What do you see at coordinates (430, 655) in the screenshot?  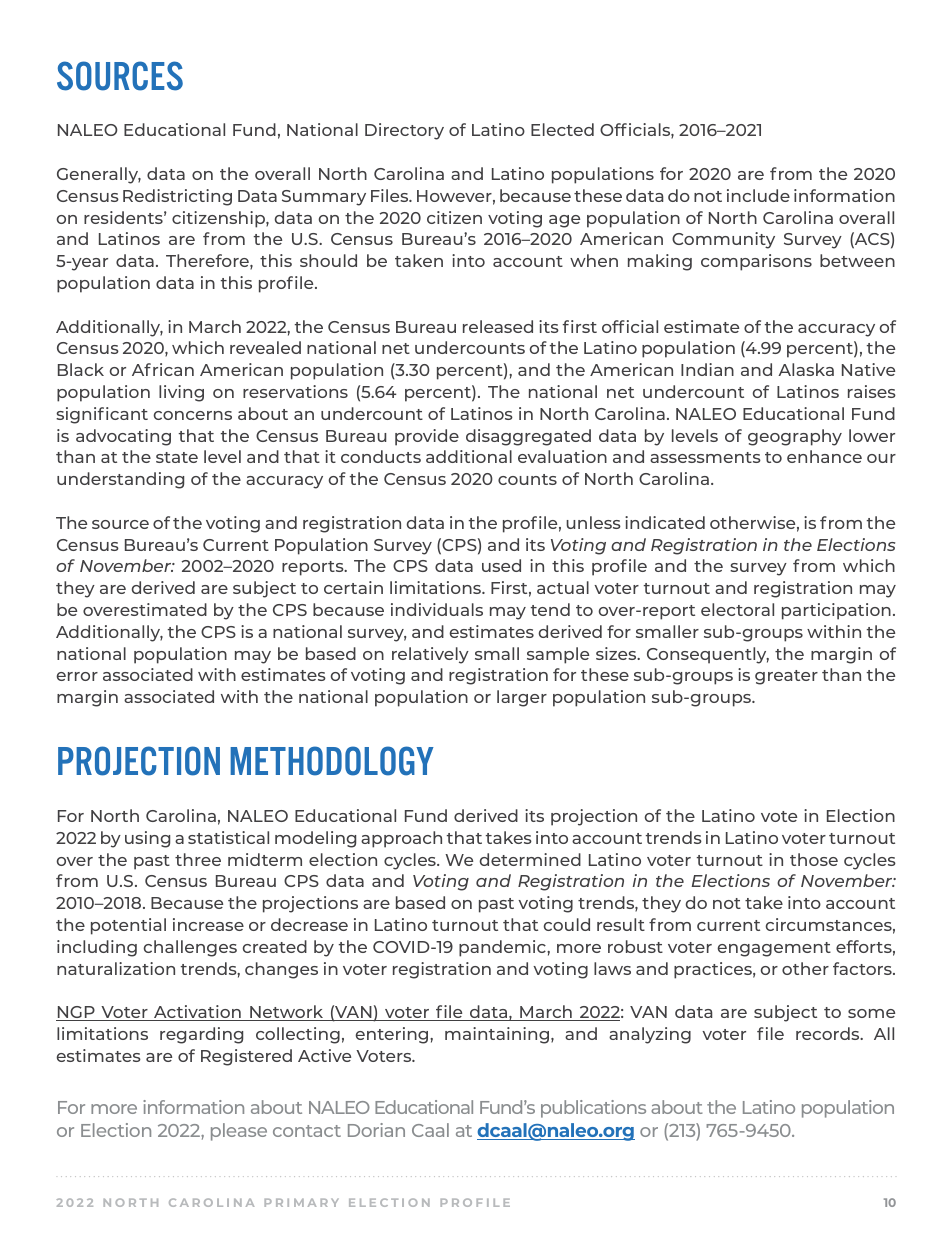 I see `relatively` at bounding box center [430, 655].
